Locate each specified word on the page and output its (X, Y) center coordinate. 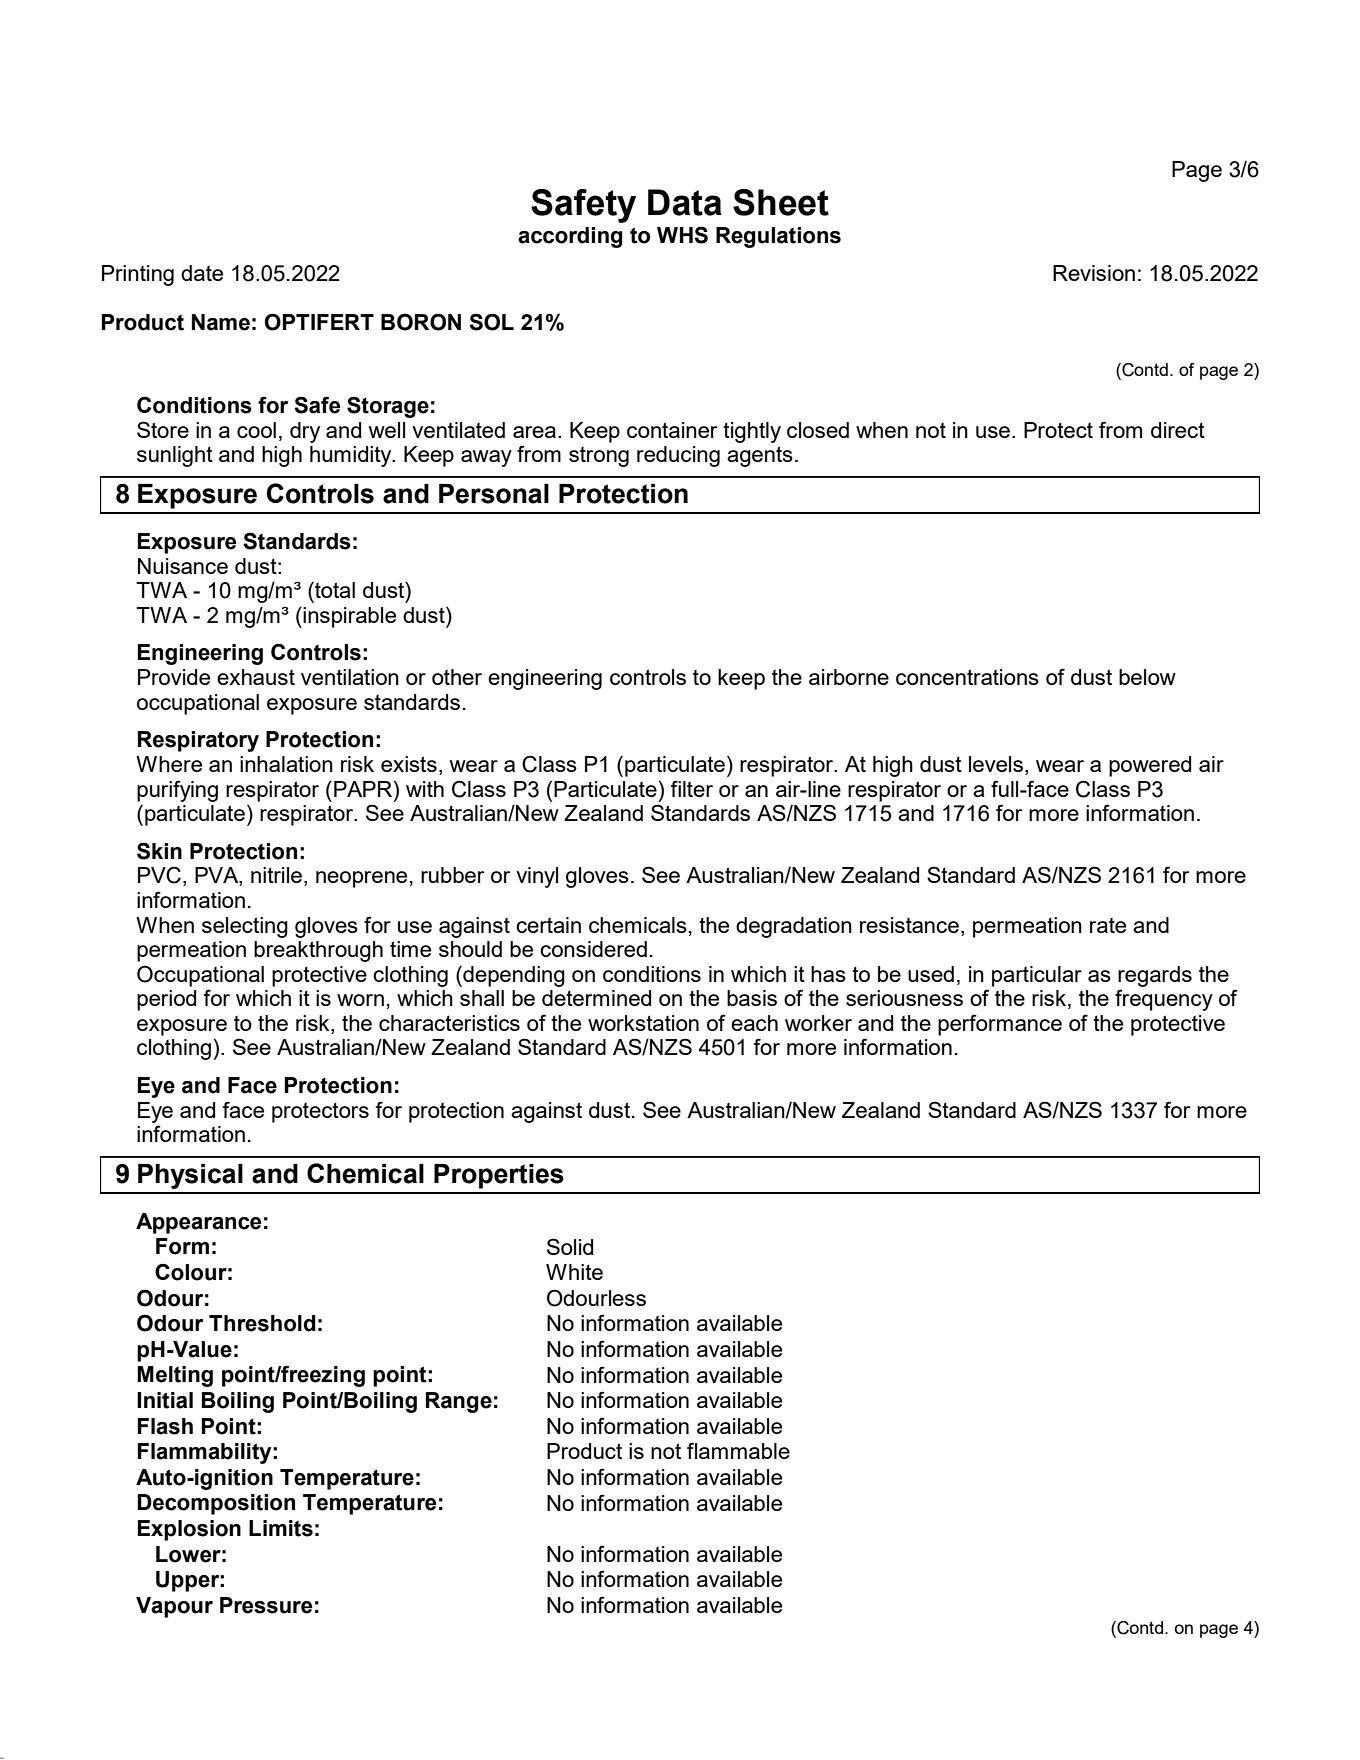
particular (1037, 976)
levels (997, 765)
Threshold (262, 1323)
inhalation (286, 764)
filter (691, 788)
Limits (281, 1528)
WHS (682, 235)
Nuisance (183, 566)
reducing (678, 456)
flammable (738, 1450)
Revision (1094, 273)
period (166, 1000)
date (202, 273)
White (574, 1272)
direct (1178, 430)
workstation (643, 1023)
